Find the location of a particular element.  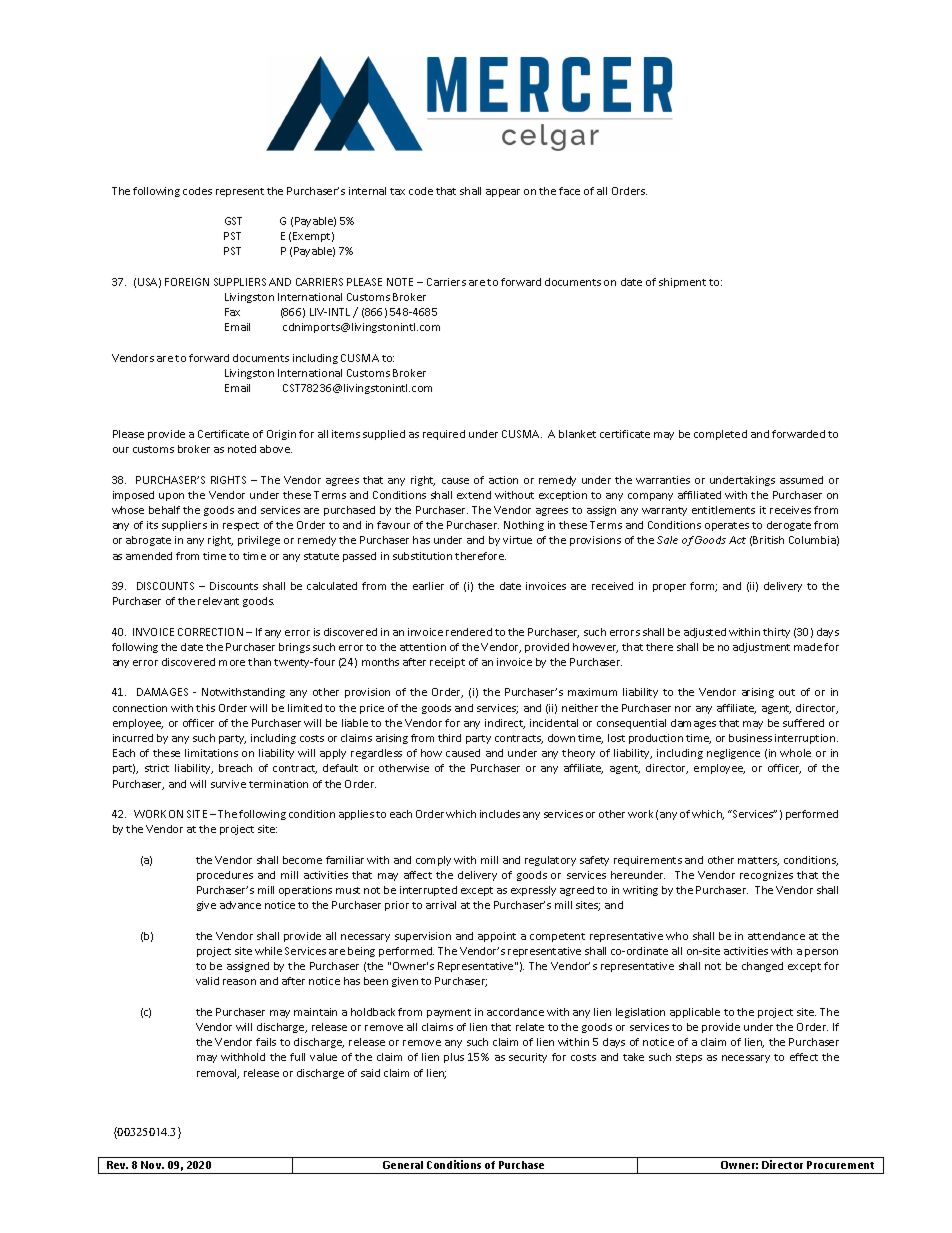

plus is located at coordinates (454, 1058).
